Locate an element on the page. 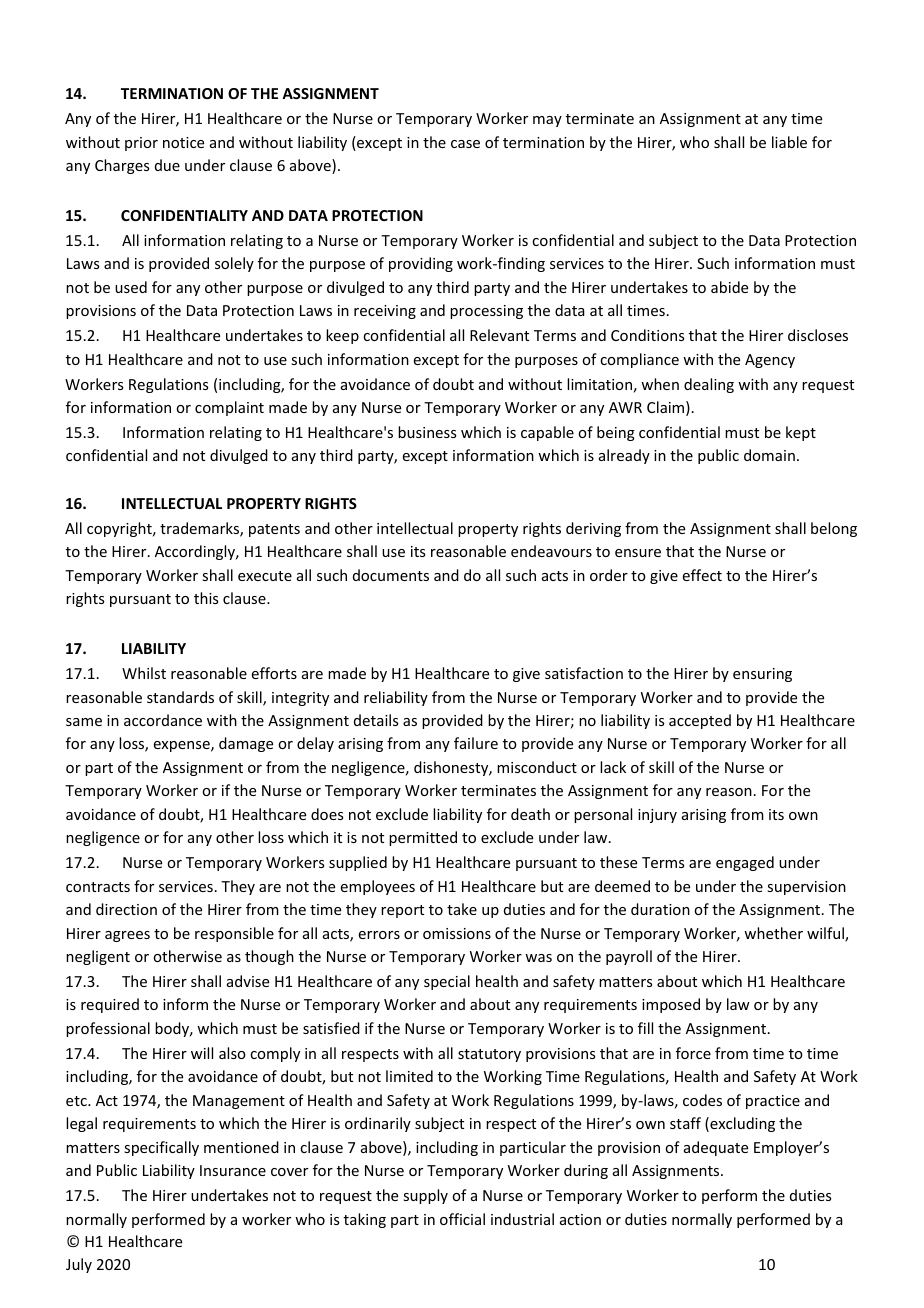 The height and width of the document is (1308, 924). standards is located at coordinates (180, 697).
